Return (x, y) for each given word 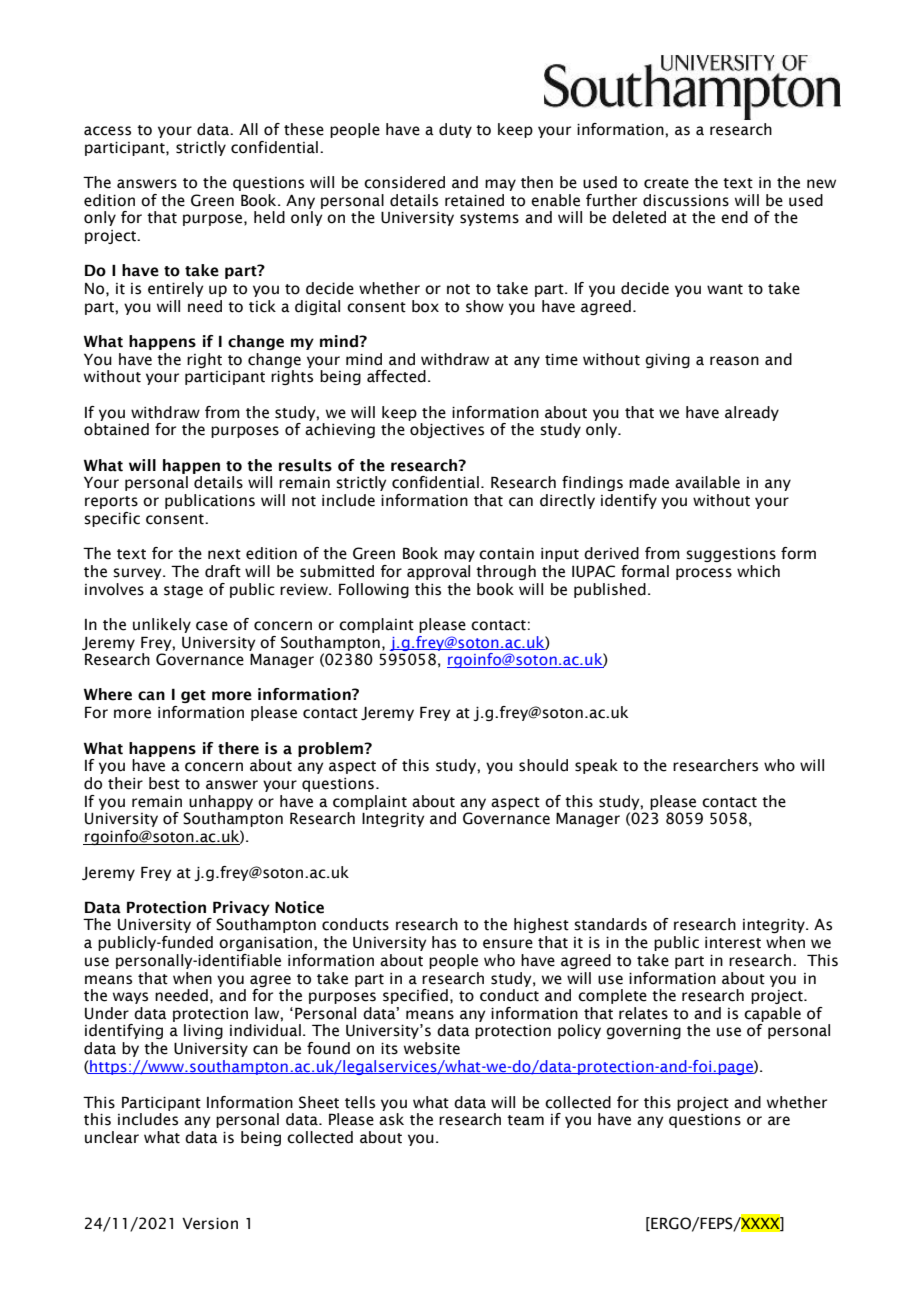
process (704, 574)
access (107, 131)
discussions (686, 200)
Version (210, 1224)
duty (455, 130)
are (779, 1121)
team (525, 1120)
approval (438, 572)
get (193, 696)
